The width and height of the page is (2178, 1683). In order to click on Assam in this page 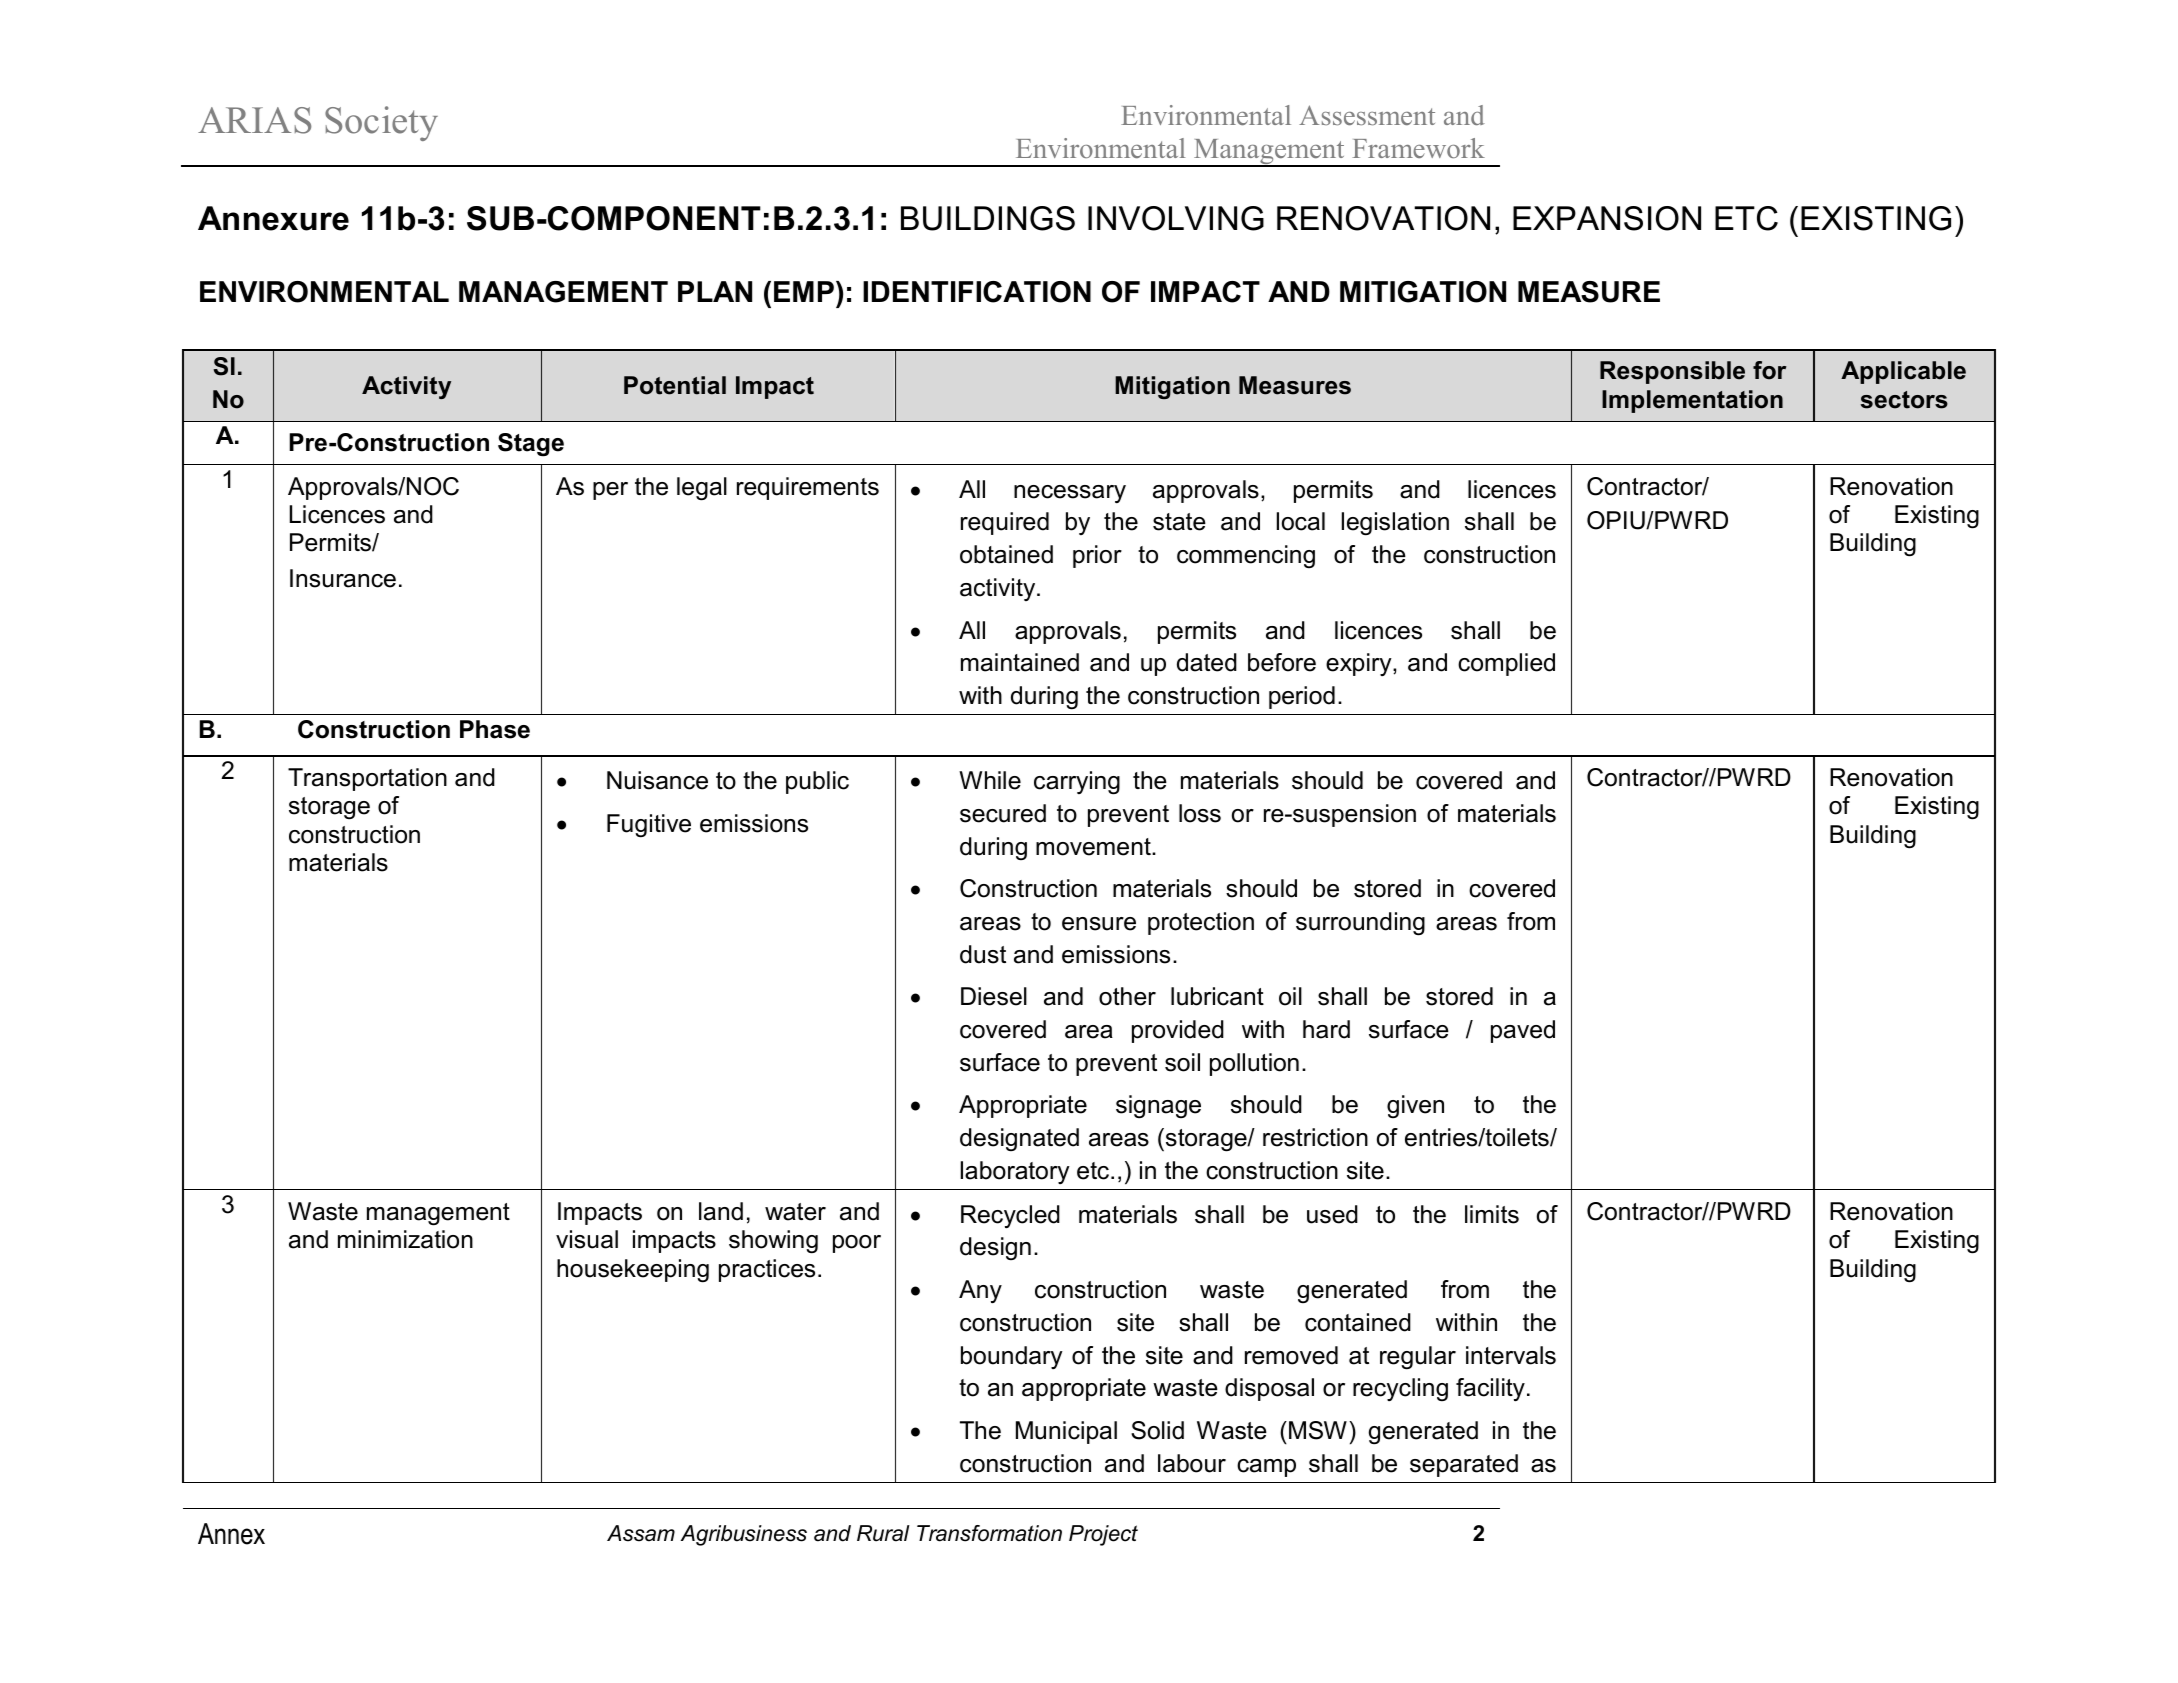, I will do `click(641, 1533)`.
